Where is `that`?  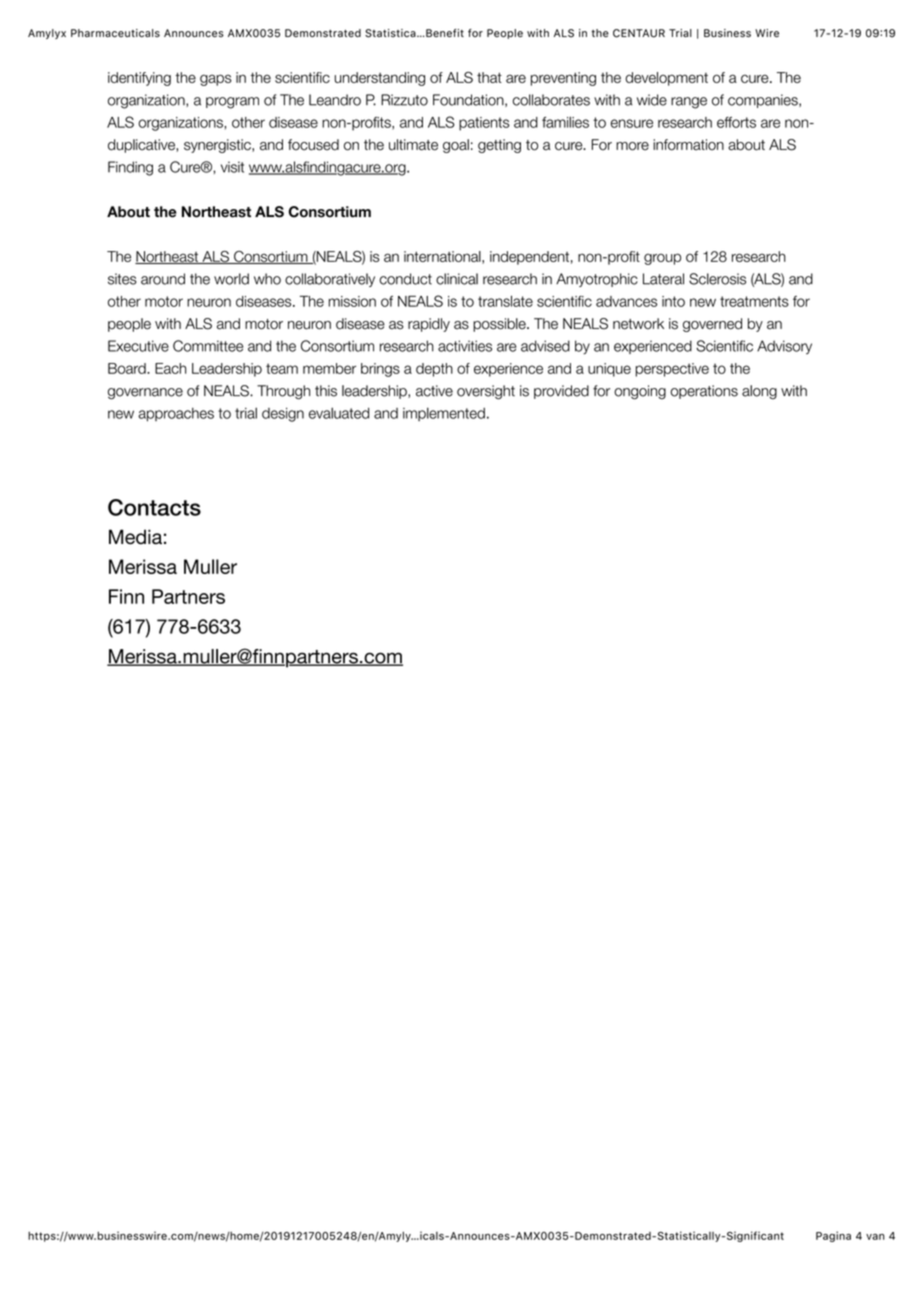
that is located at coordinates (489, 77).
